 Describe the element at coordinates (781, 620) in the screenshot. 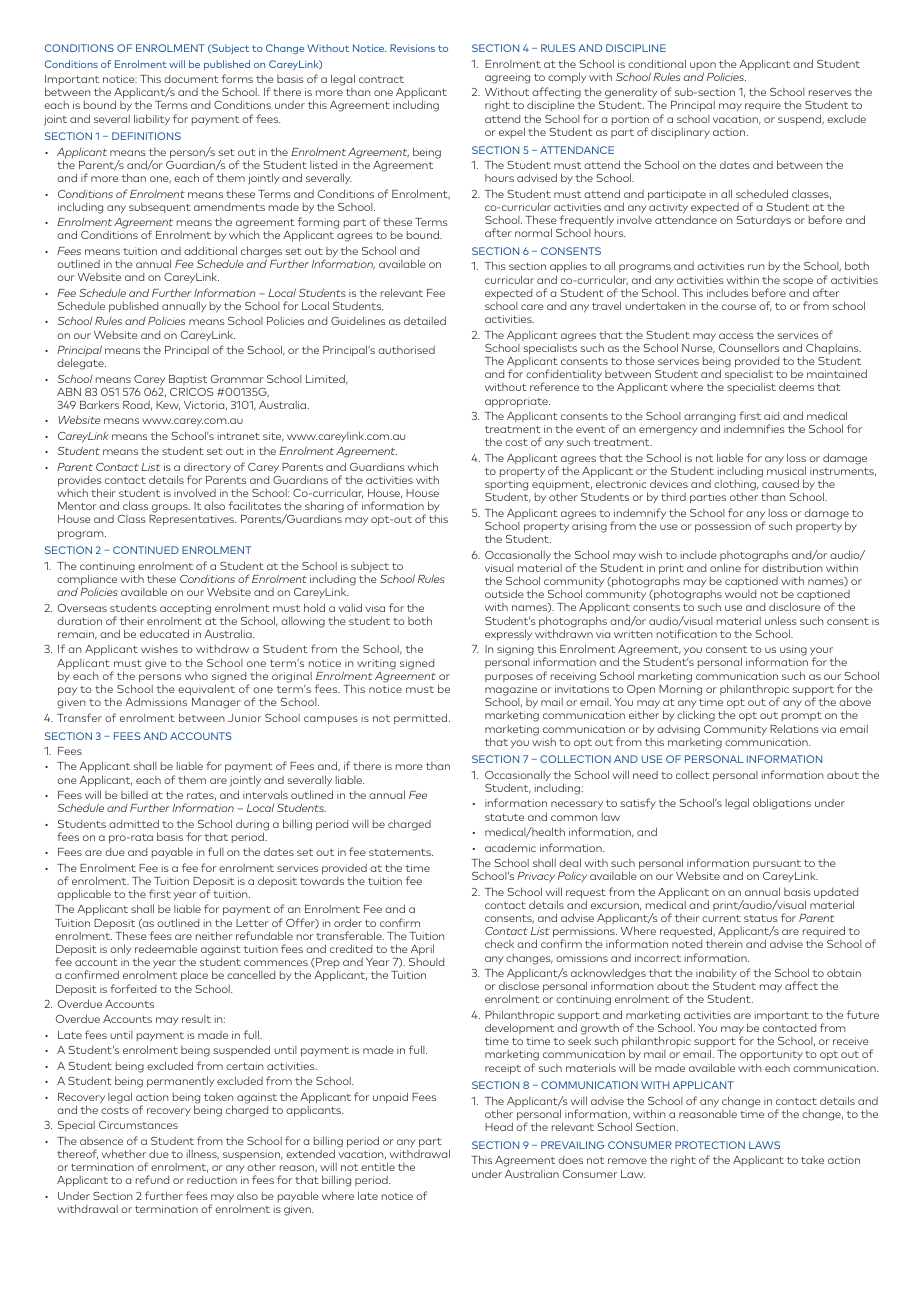

I see `unless` at that location.
